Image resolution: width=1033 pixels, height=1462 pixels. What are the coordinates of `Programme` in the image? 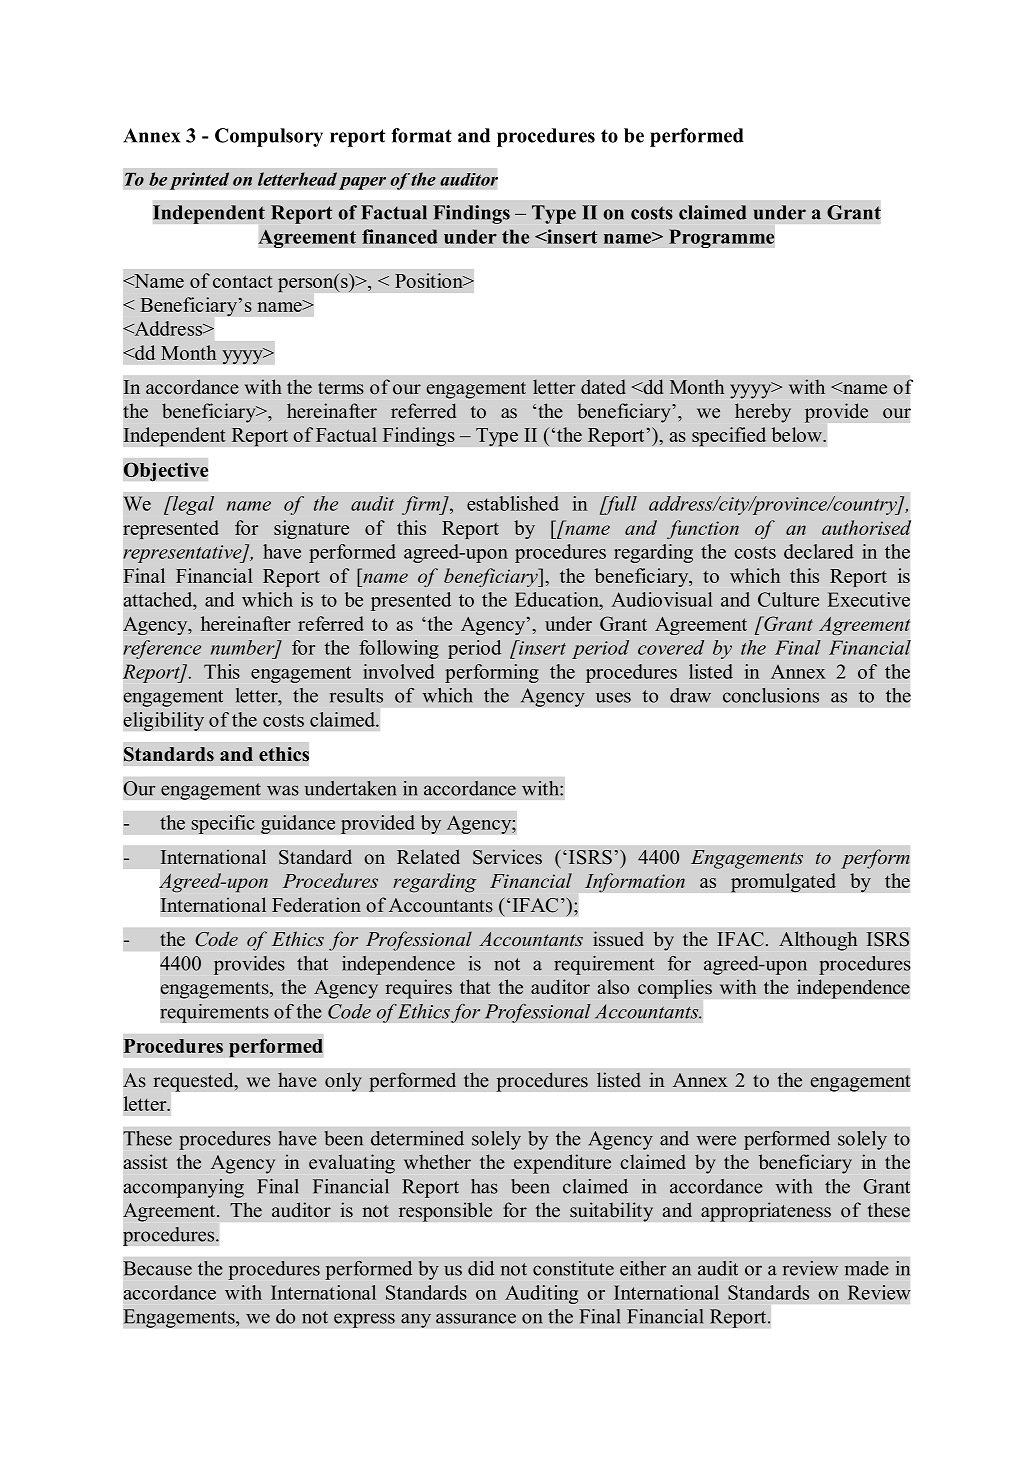 It's located at (722, 238).
